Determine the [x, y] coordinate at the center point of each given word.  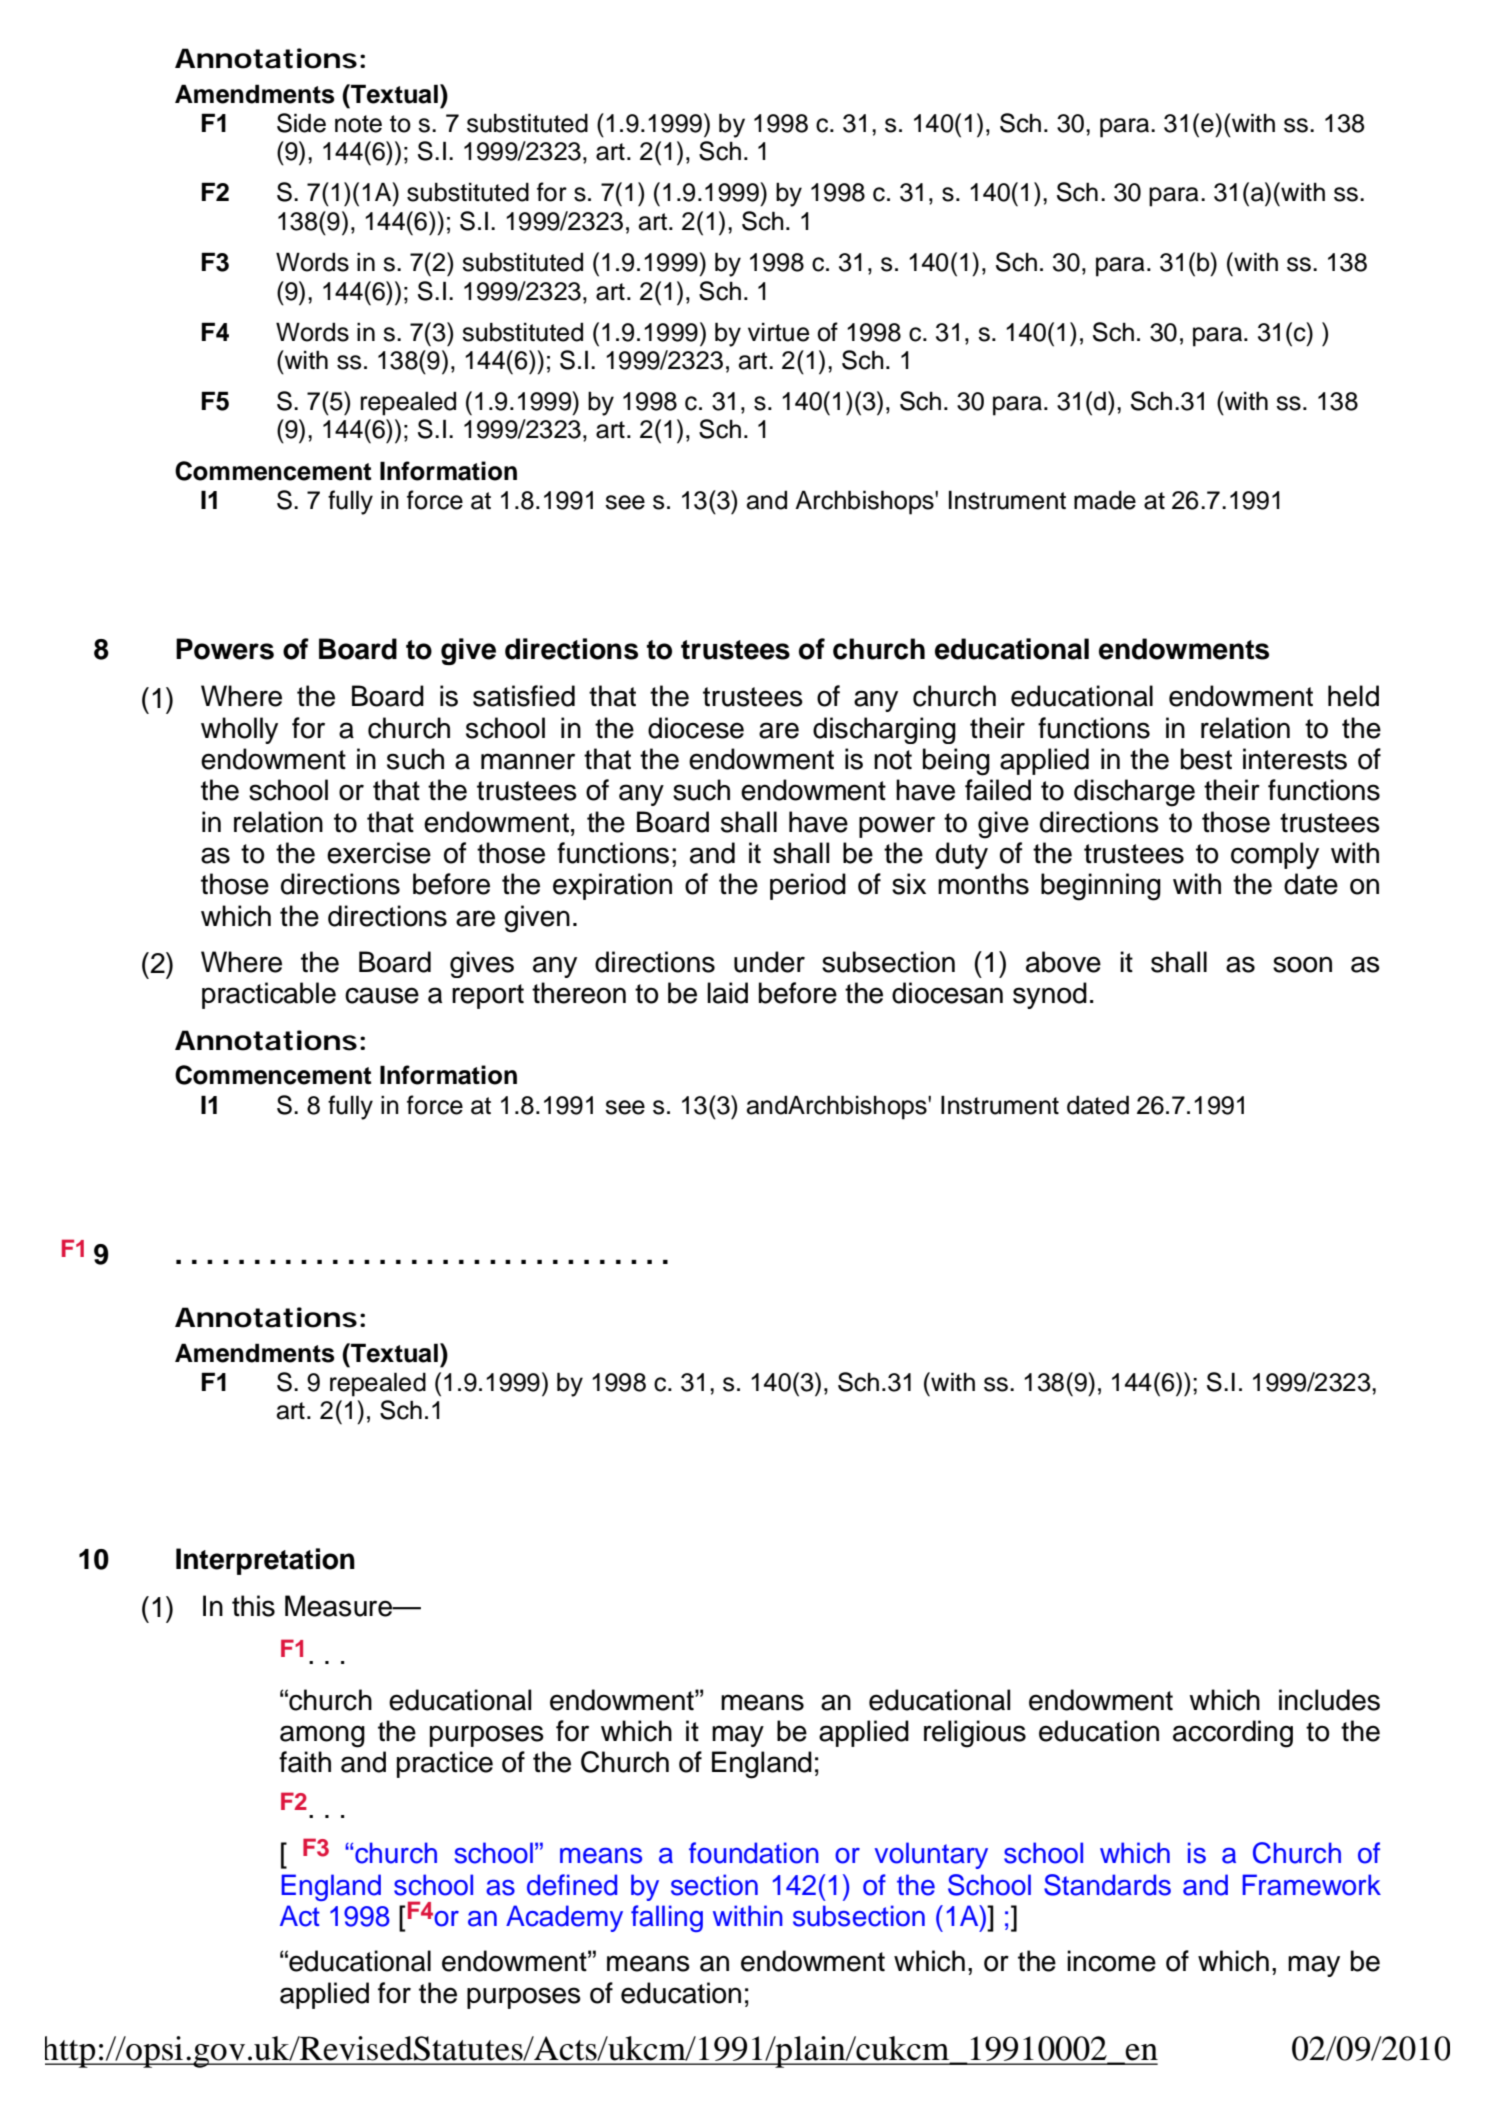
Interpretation [265, 1561]
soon [1302, 964]
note [358, 124]
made [1105, 500]
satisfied [524, 696]
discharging [884, 730]
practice [445, 1764]
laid [727, 993]
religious [975, 1734]
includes [1329, 1700]
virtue [778, 332]
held [1353, 696]
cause [382, 995]
